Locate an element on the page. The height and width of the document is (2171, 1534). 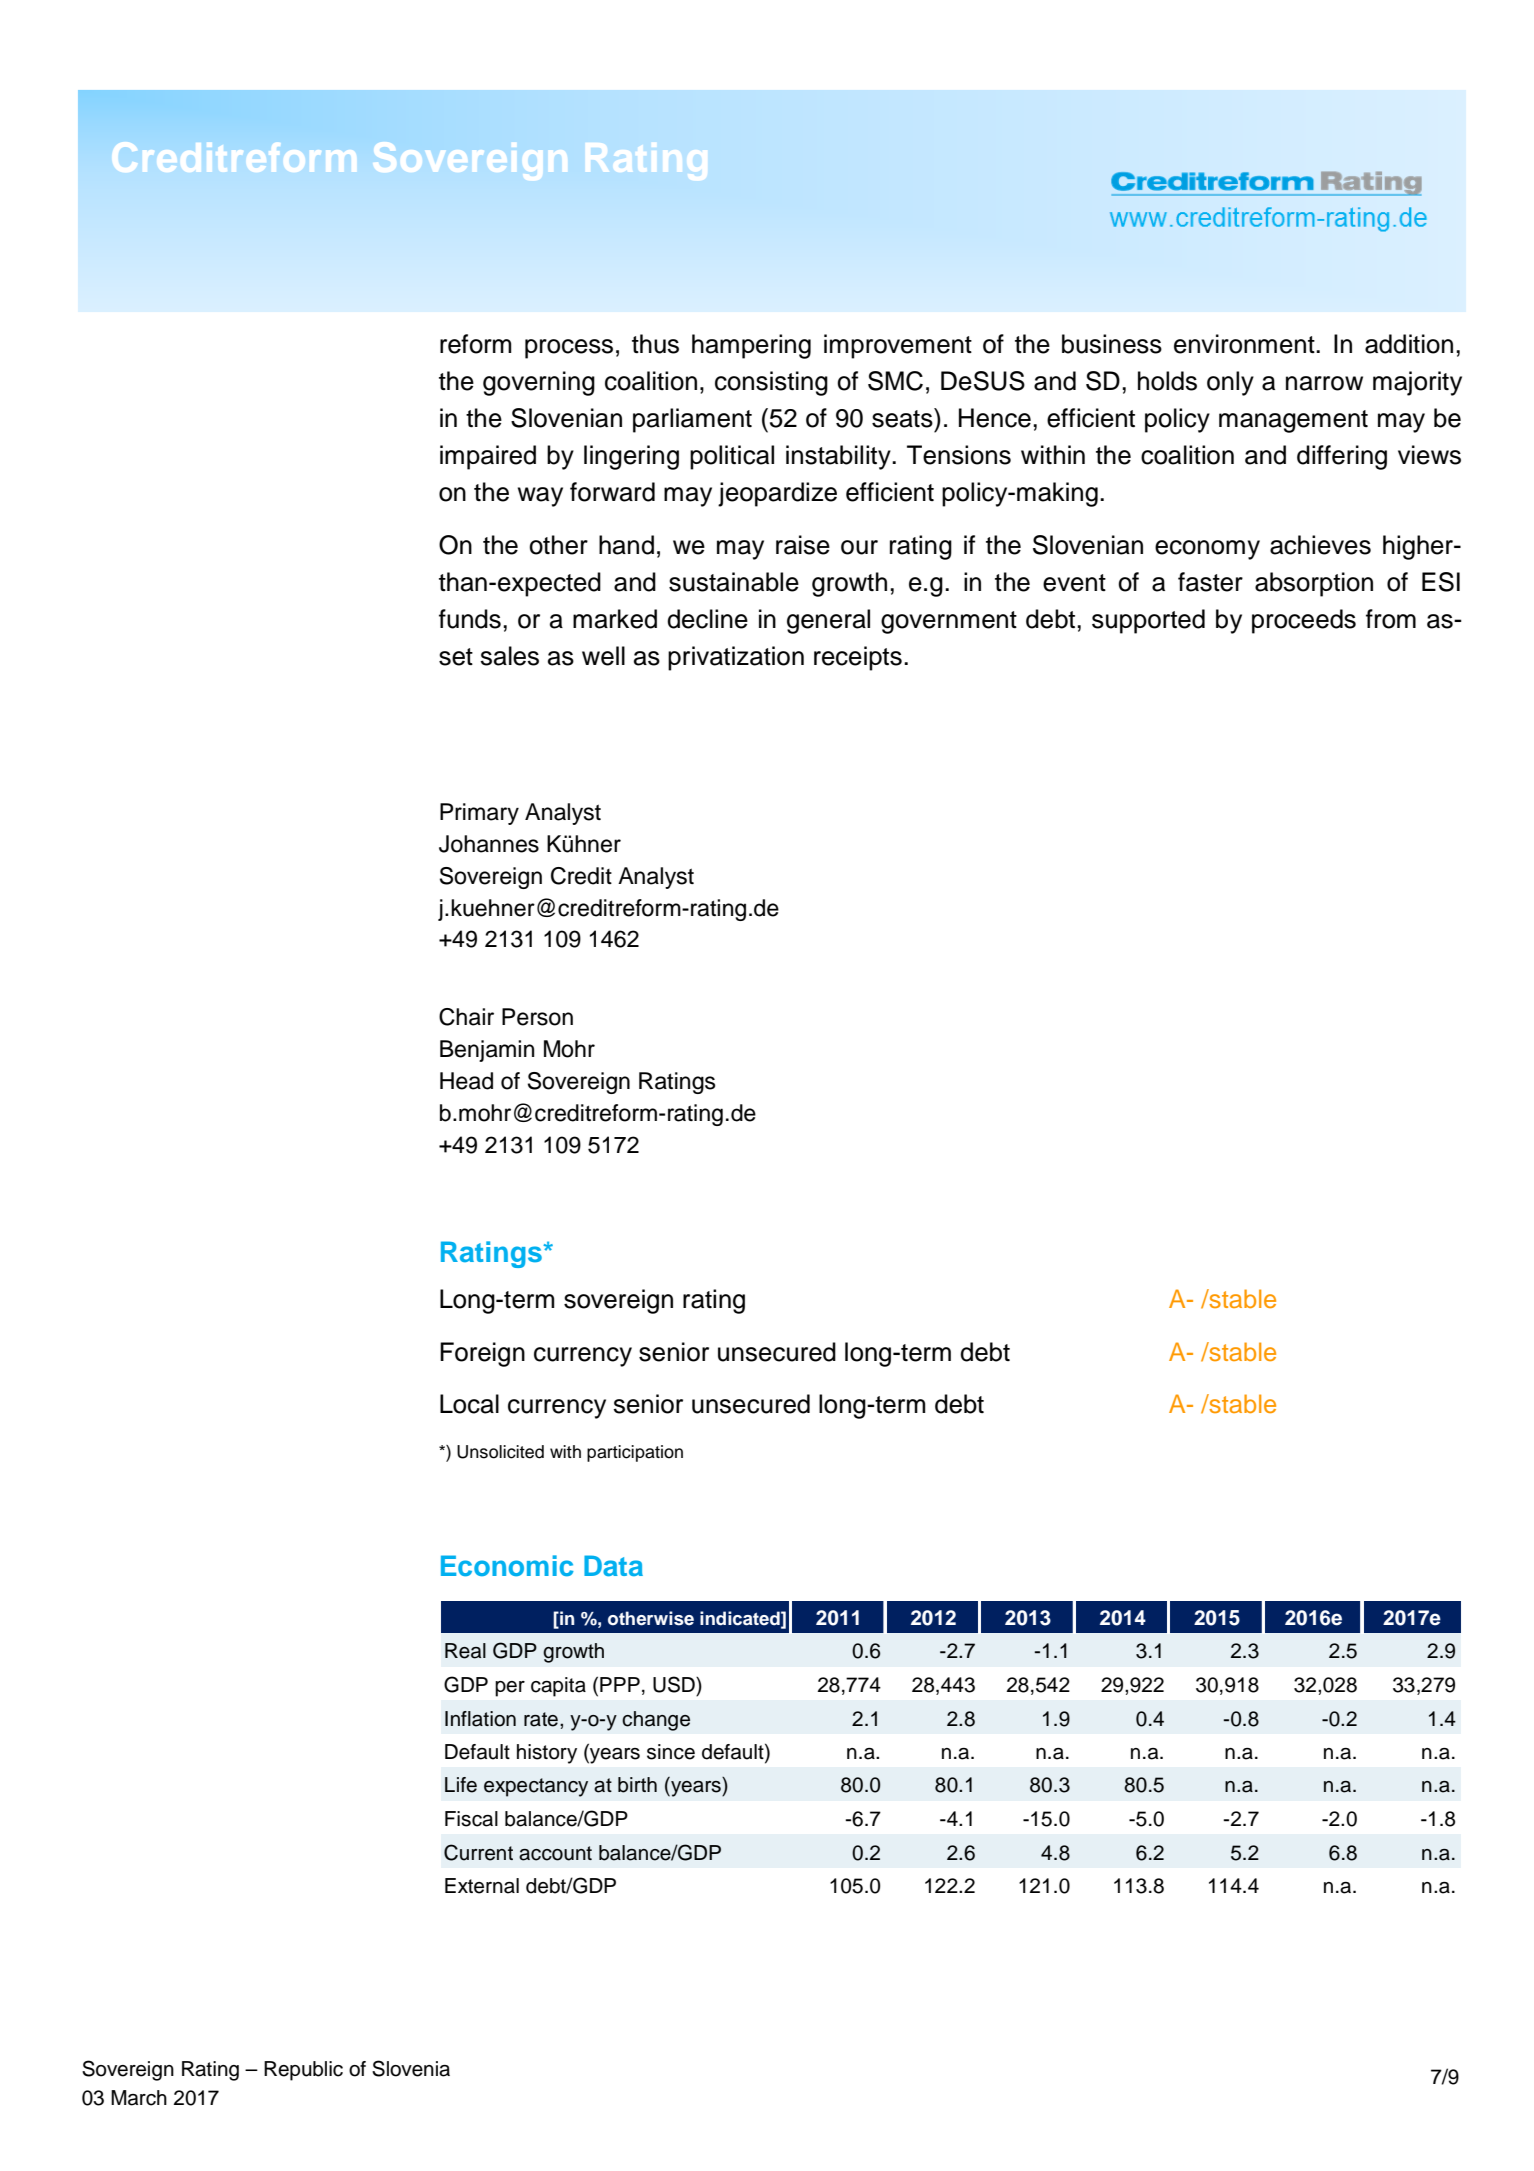
account is located at coordinates (555, 1853).
